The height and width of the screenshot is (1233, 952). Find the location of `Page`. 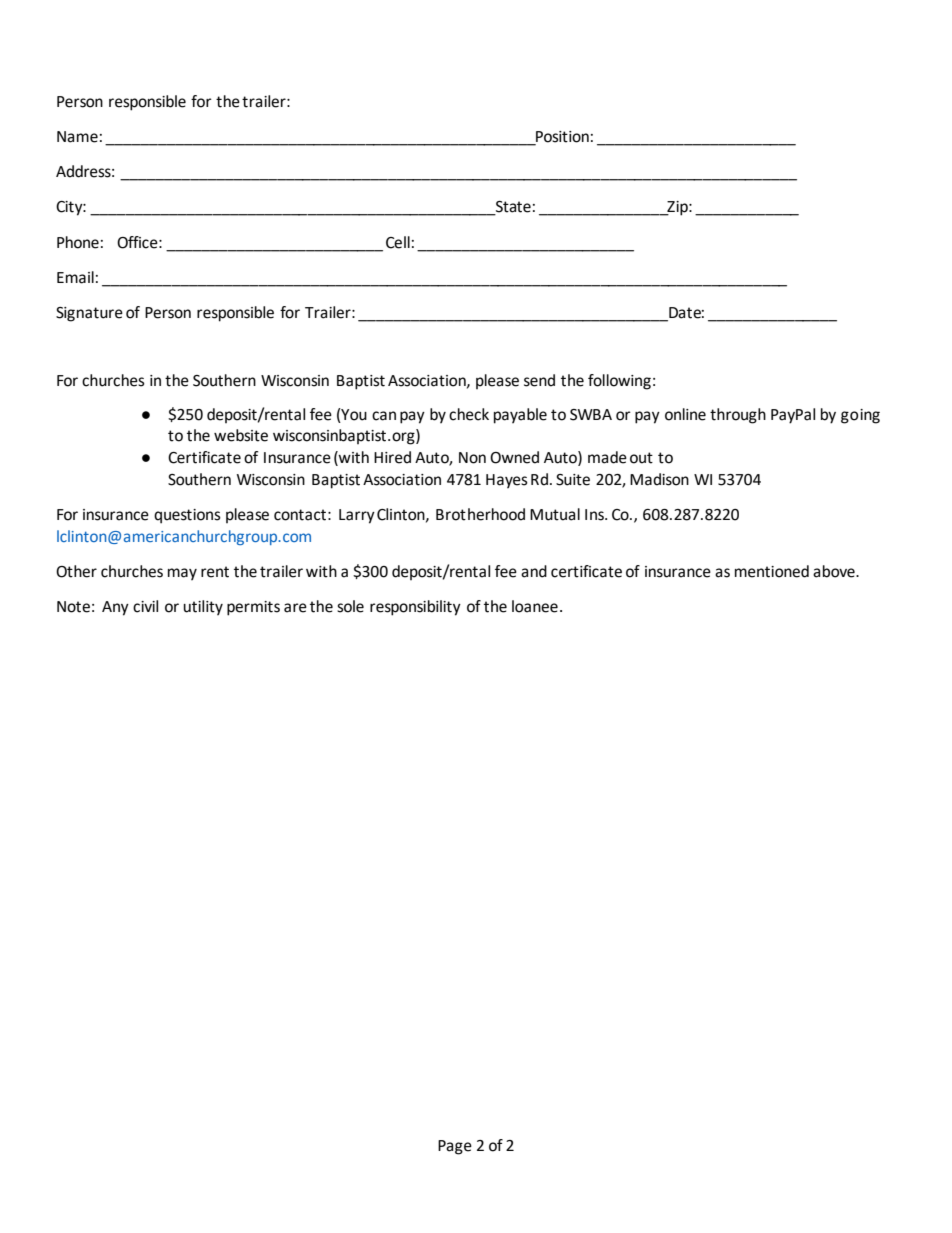

Page is located at coordinates (455, 1147).
